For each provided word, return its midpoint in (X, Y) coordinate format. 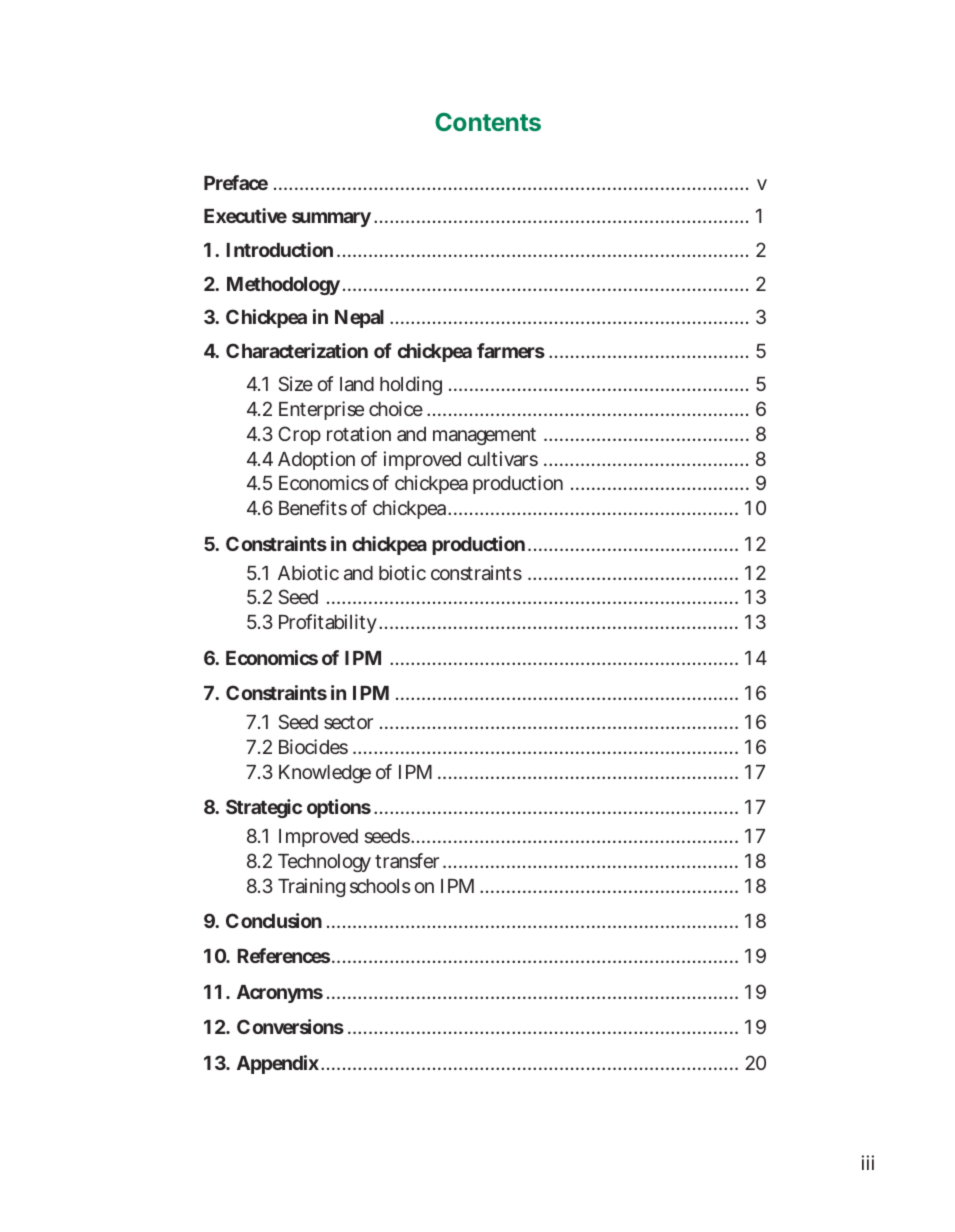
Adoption (316, 460)
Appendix (279, 1064)
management (484, 436)
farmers (511, 350)
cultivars (503, 458)
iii (868, 1162)
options (339, 808)
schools (380, 886)
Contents (488, 122)
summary (331, 219)
